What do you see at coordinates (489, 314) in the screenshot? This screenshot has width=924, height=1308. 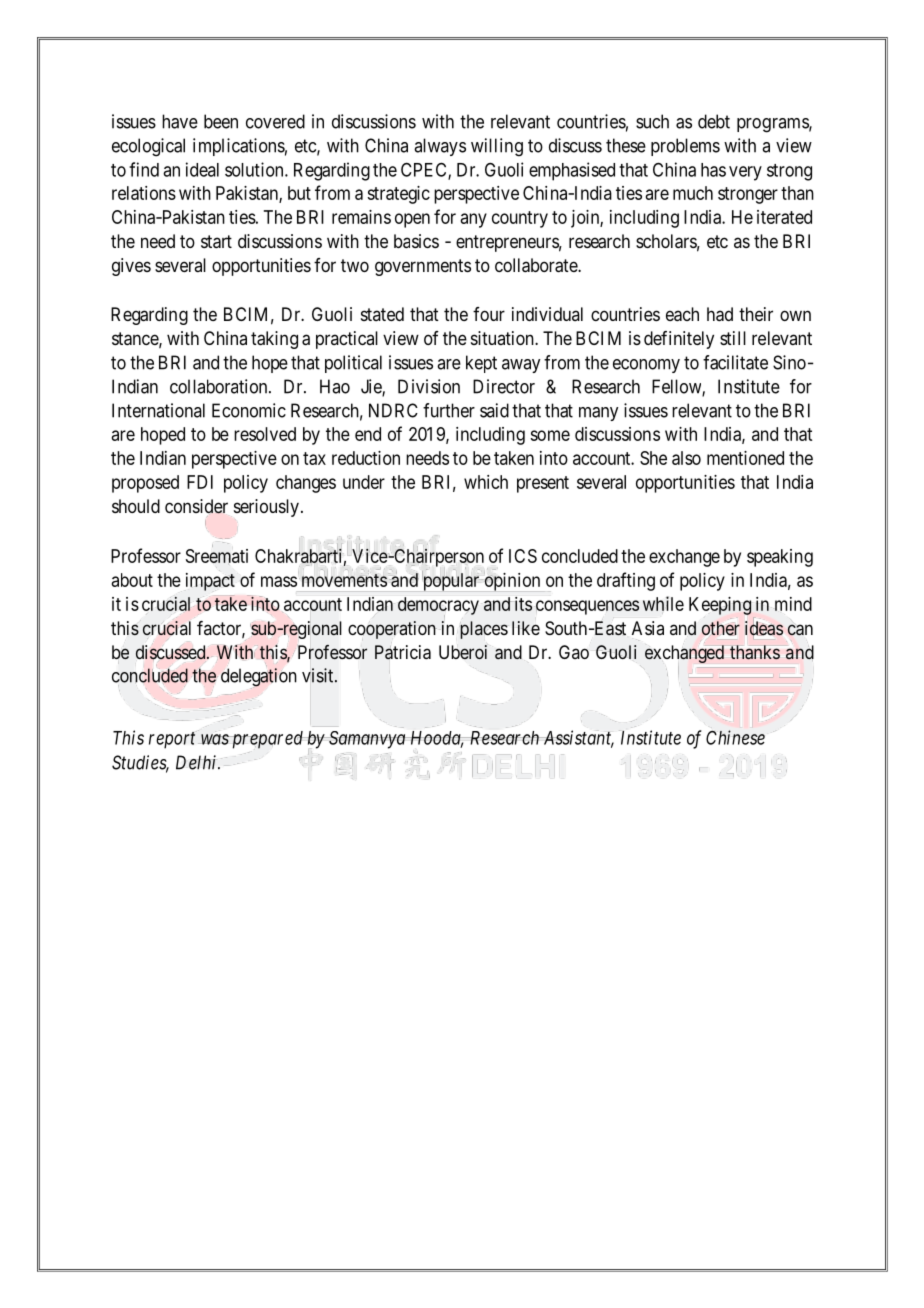 I see `four` at bounding box center [489, 314].
